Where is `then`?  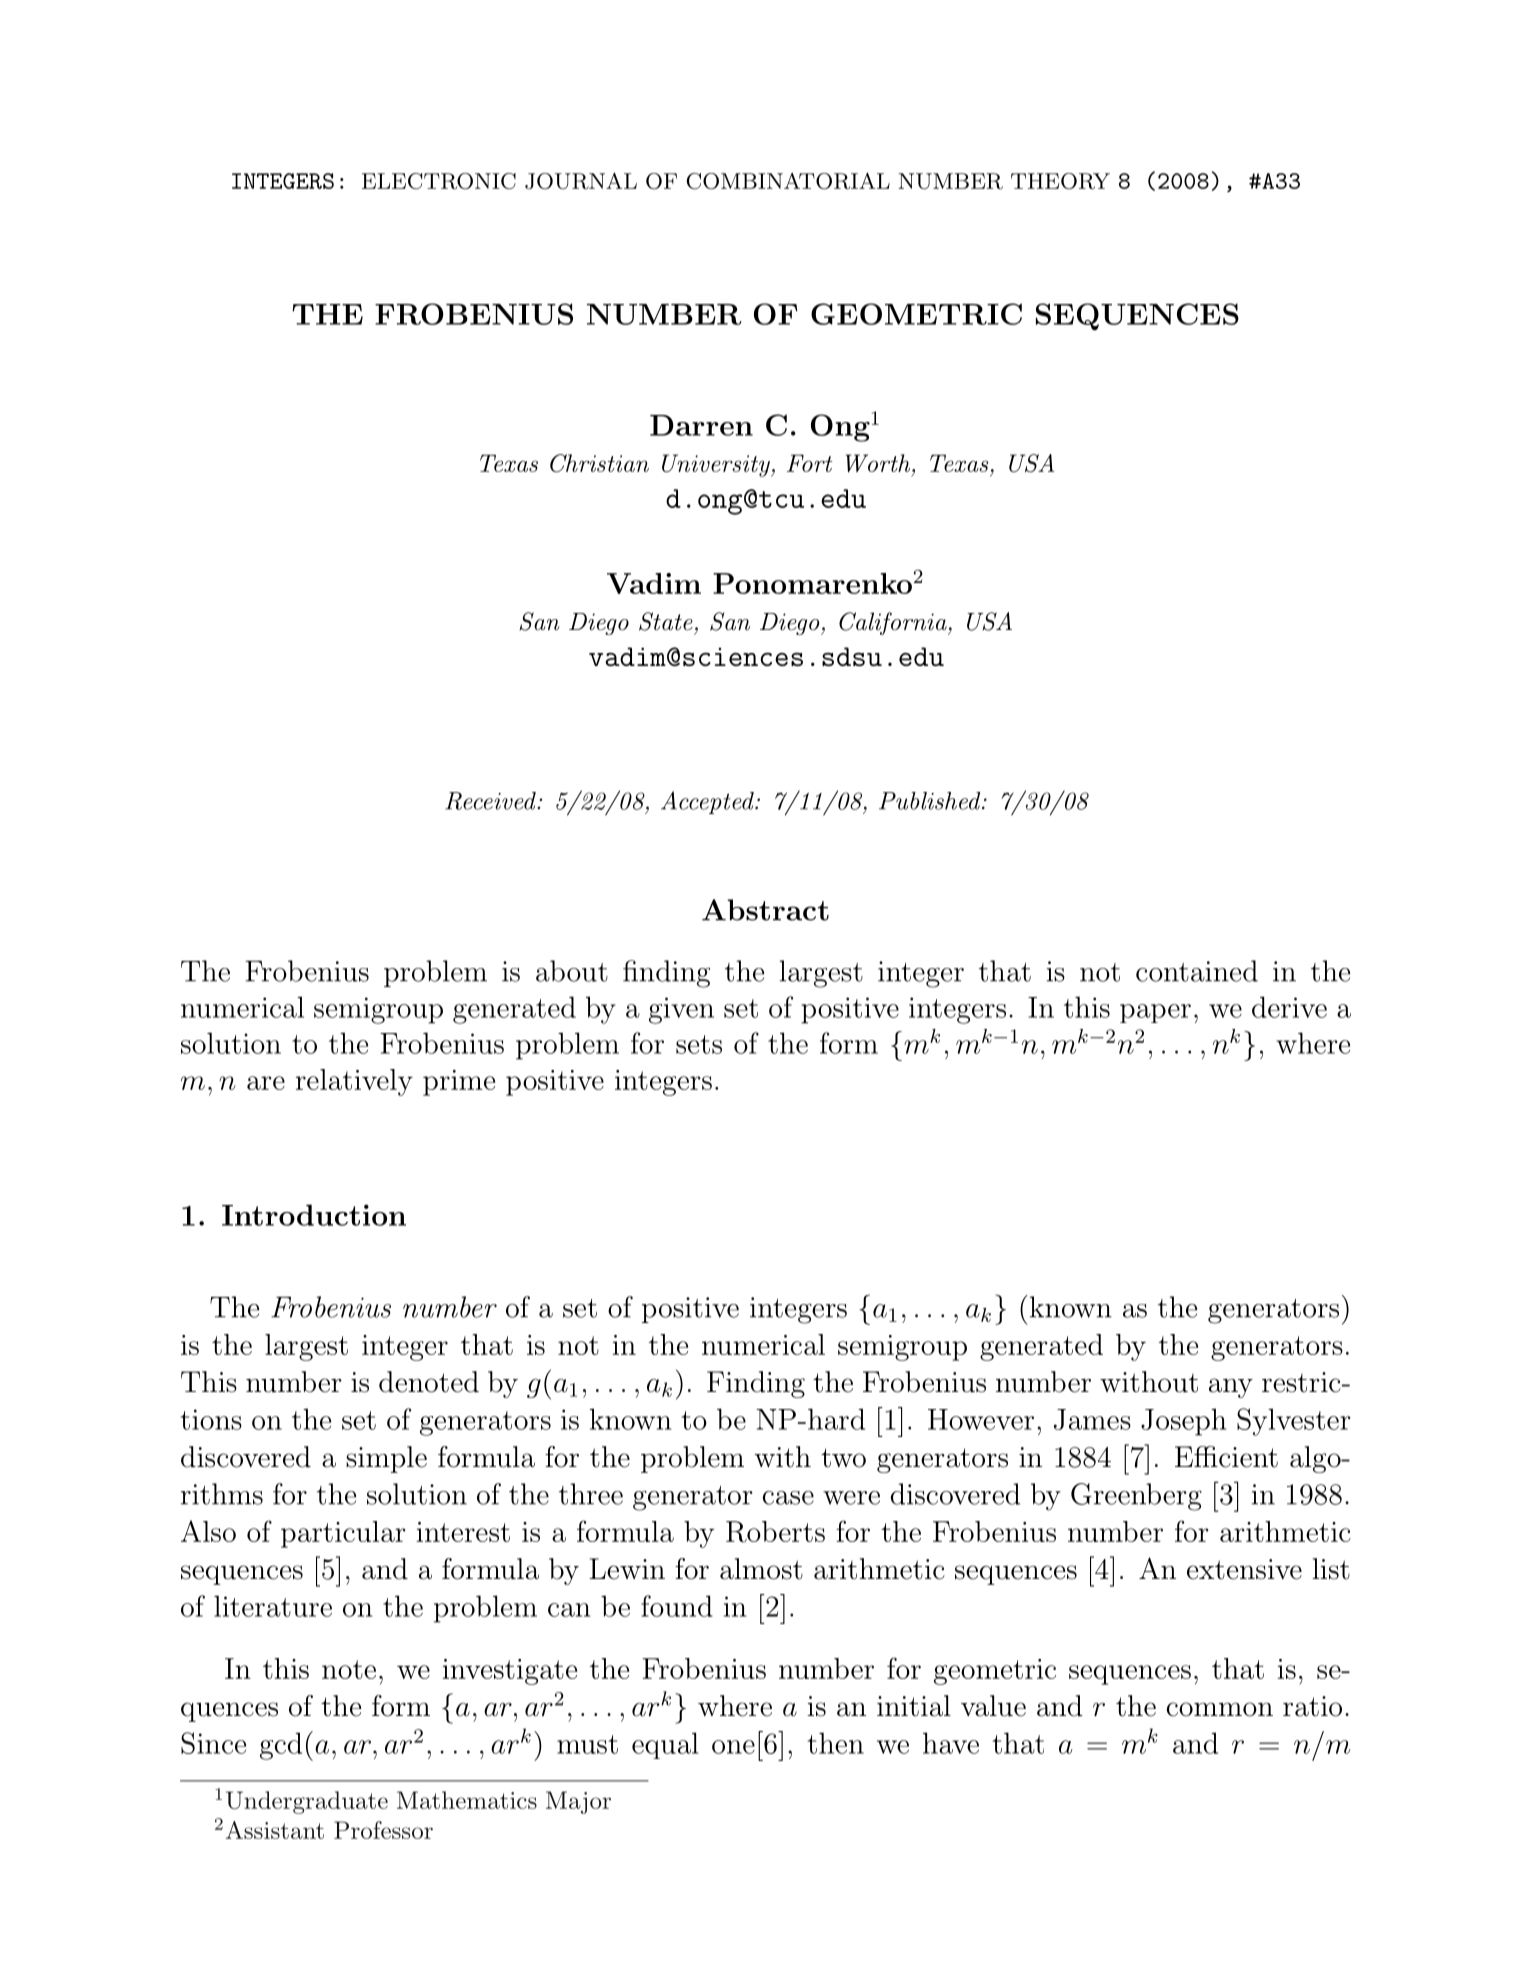
then is located at coordinates (835, 1743).
